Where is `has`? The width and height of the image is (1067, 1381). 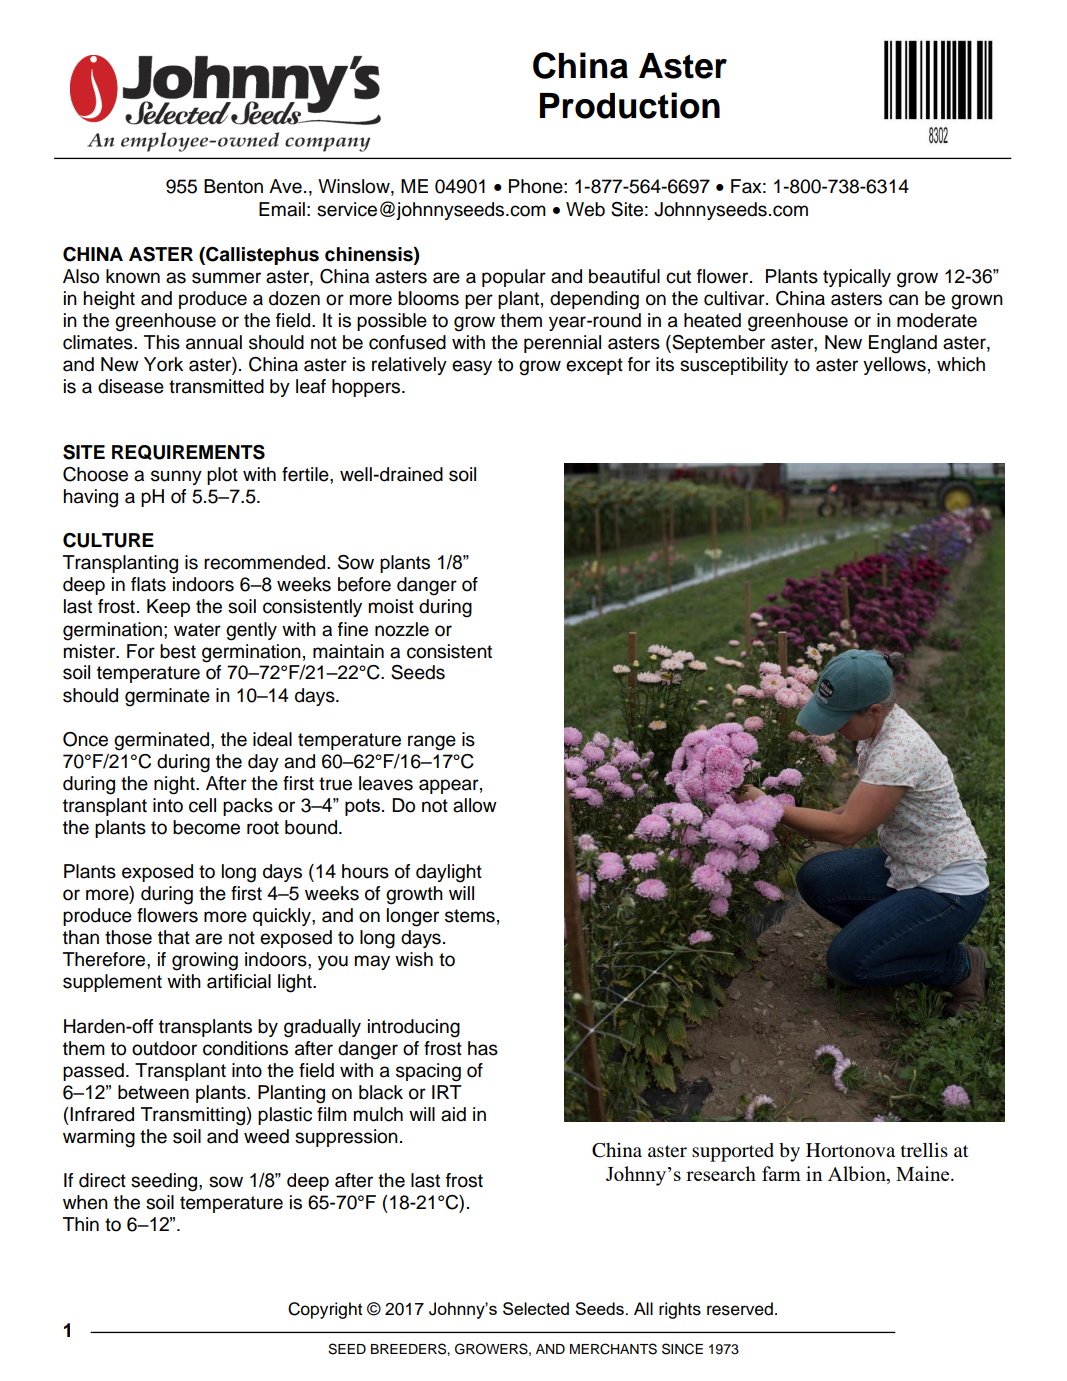 has is located at coordinates (483, 1048).
